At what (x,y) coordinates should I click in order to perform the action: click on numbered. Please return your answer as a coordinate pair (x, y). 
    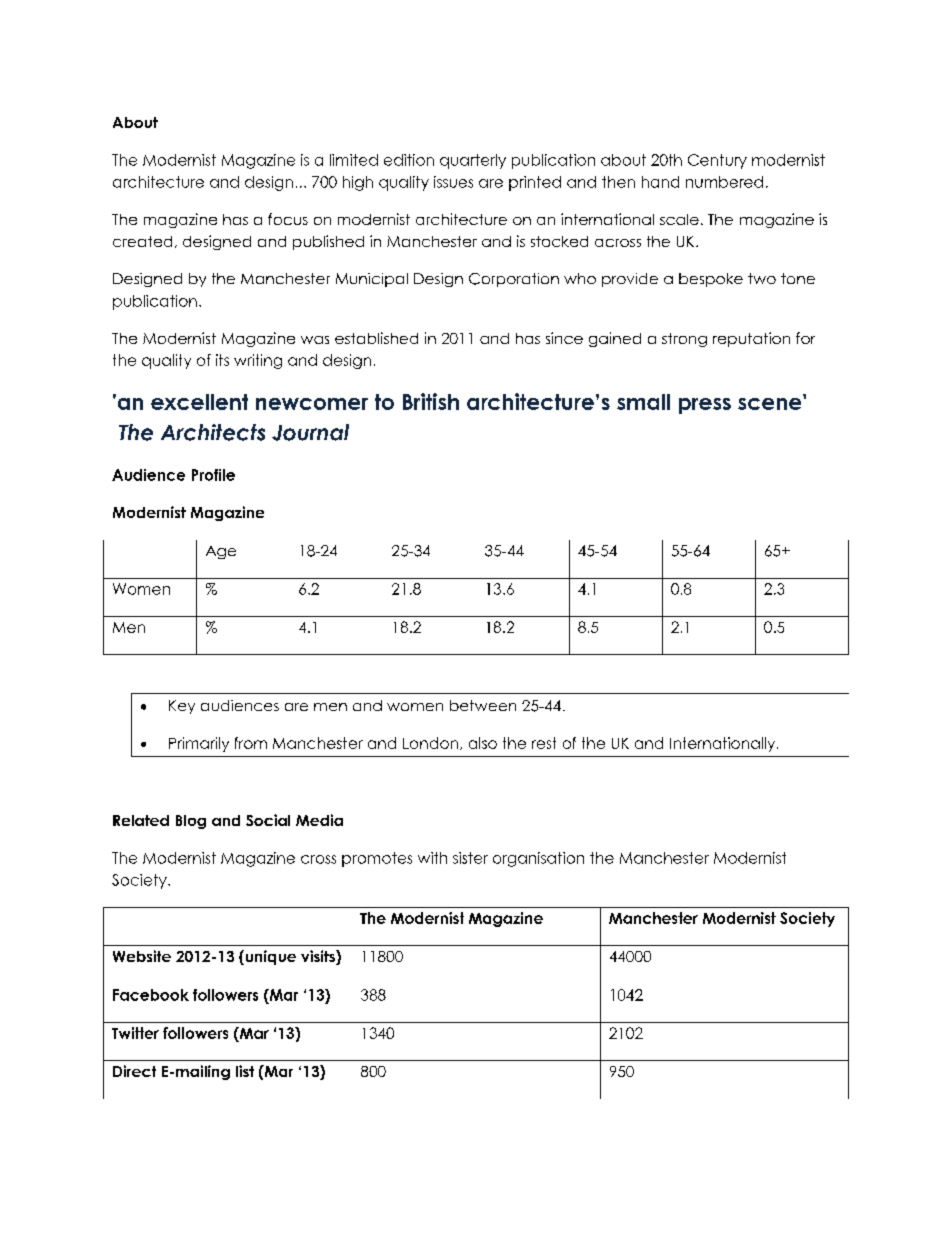
    Looking at the image, I should click on (724, 182).
